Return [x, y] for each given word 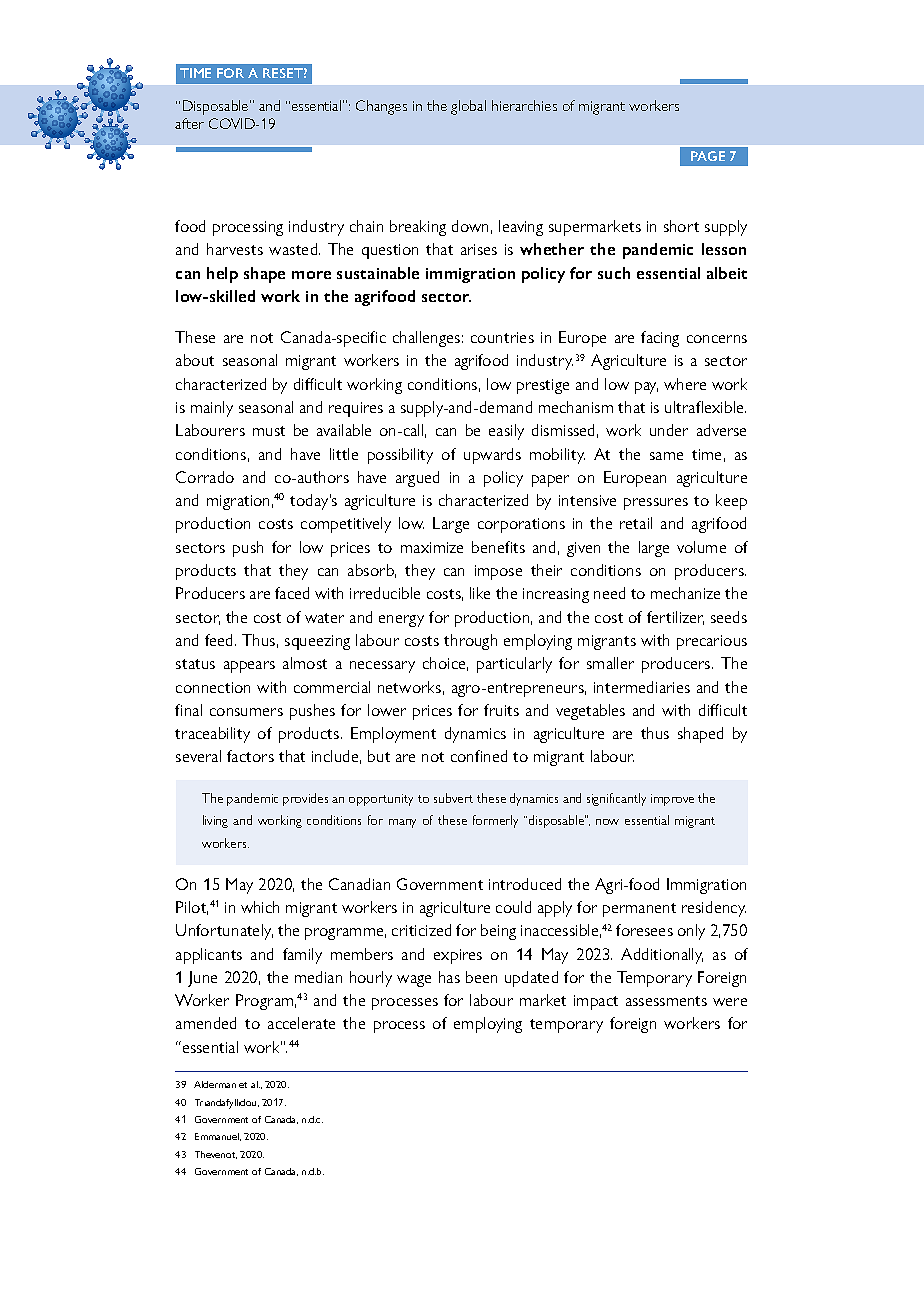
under [669, 430]
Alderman [215, 1084]
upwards [492, 456]
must [269, 431]
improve [672, 800]
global [468, 107]
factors [250, 756]
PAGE [708, 156]
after [189, 123]
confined [479, 756]
